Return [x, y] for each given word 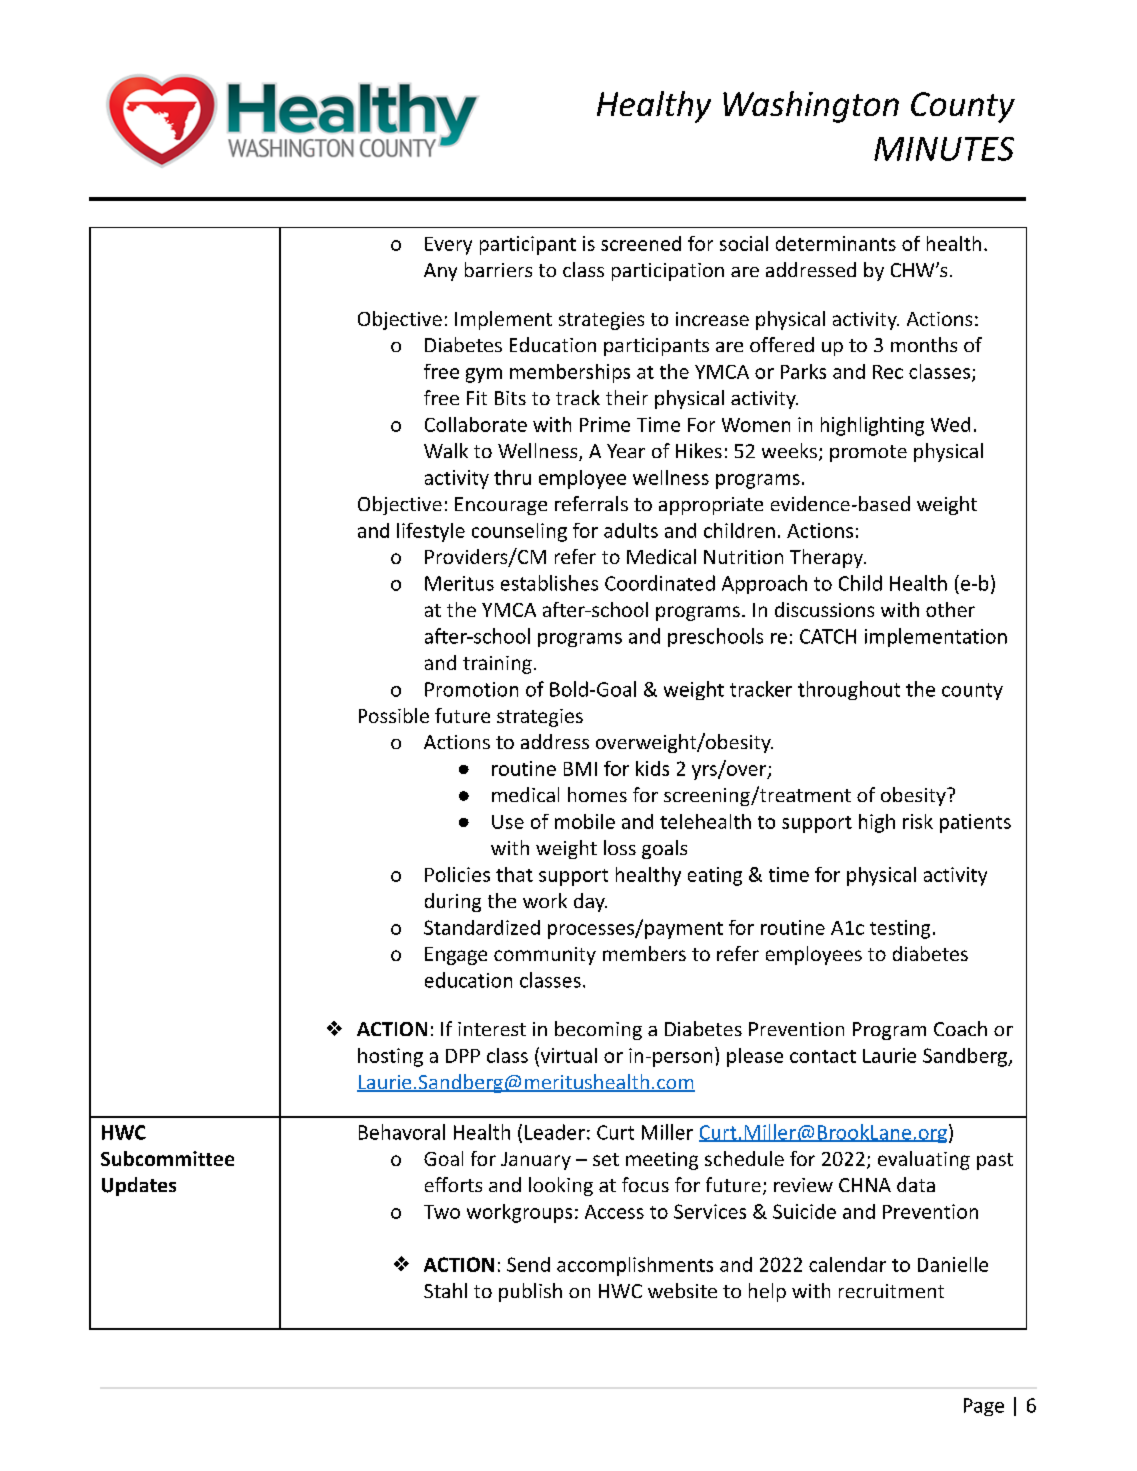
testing [900, 929]
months [924, 344]
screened [641, 243]
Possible [394, 715]
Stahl [445, 1290]
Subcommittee [167, 1158]
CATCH [828, 636]
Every [448, 246]
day [590, 902]
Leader [555, 1132]
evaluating [924, 1160]
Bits [510, 398]
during [453, 902]
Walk [446, 450]
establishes [549, 583]
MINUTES [944, 149]
